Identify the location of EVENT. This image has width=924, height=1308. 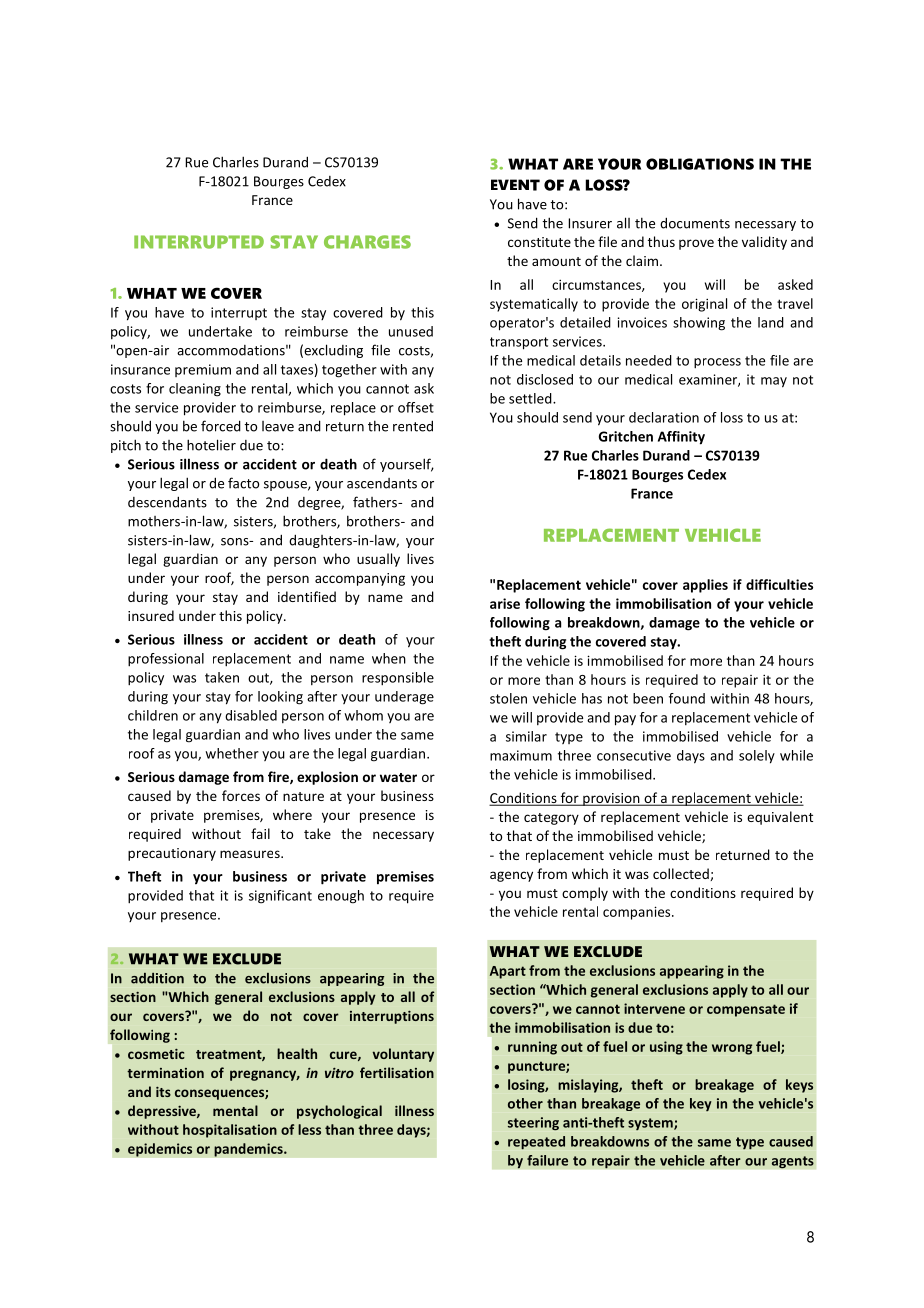
(515, 185).
